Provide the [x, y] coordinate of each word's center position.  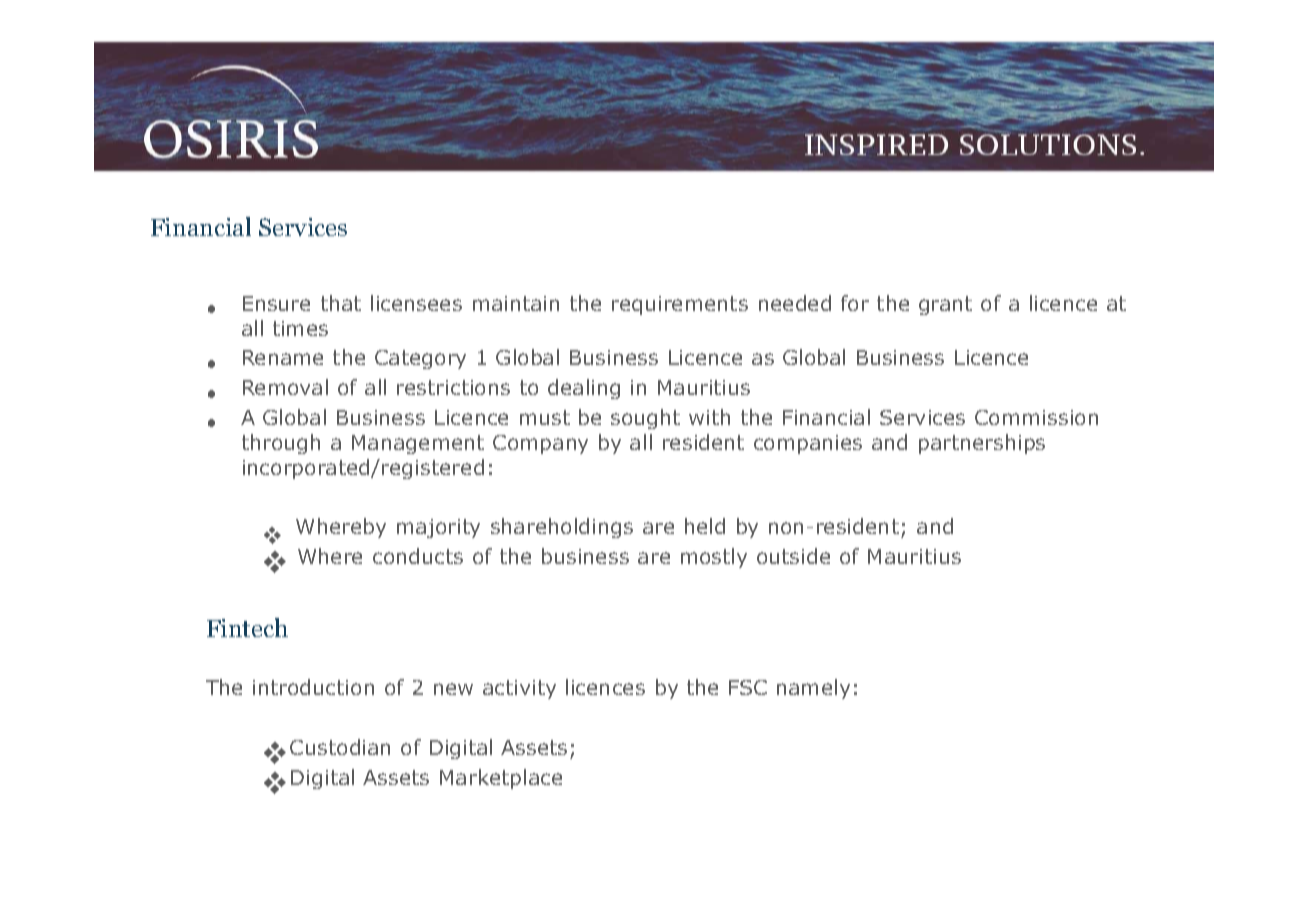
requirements [680, 305]
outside [793, 556]
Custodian [340, 747]
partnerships [982, 444]
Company [540, 444]
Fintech [247, 627]
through [281, 444]
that [341, 303]
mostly [714, 558]
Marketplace [501, 779]
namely [813, 689]
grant [945, 305]
